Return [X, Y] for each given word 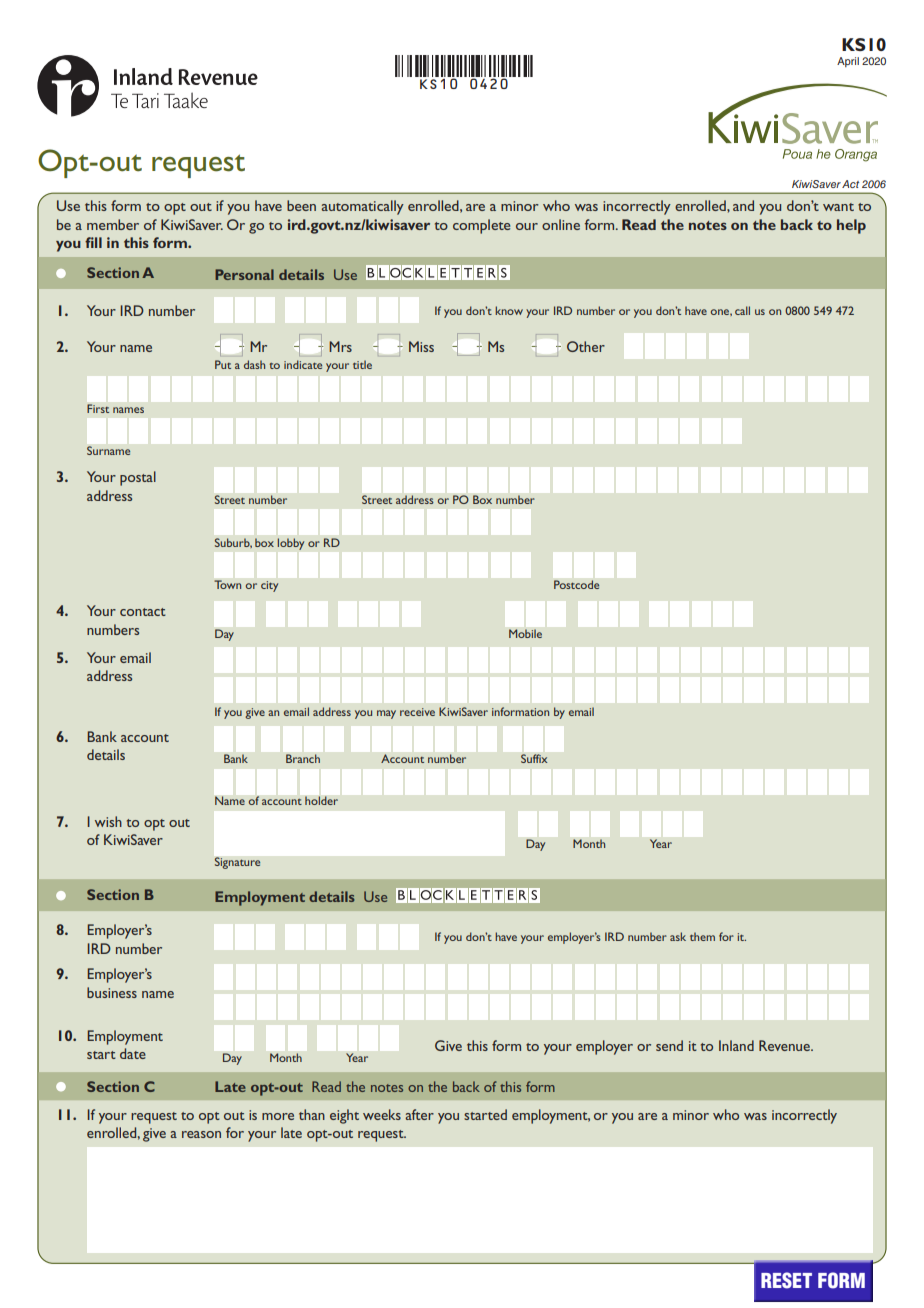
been [301, 205]
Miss [421, 346]
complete [481, 226]
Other [586, 346]
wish [108, 821]
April [848, 62]
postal [138, 478]
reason [201, 1134]
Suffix [534, 758]
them [702, 936]
